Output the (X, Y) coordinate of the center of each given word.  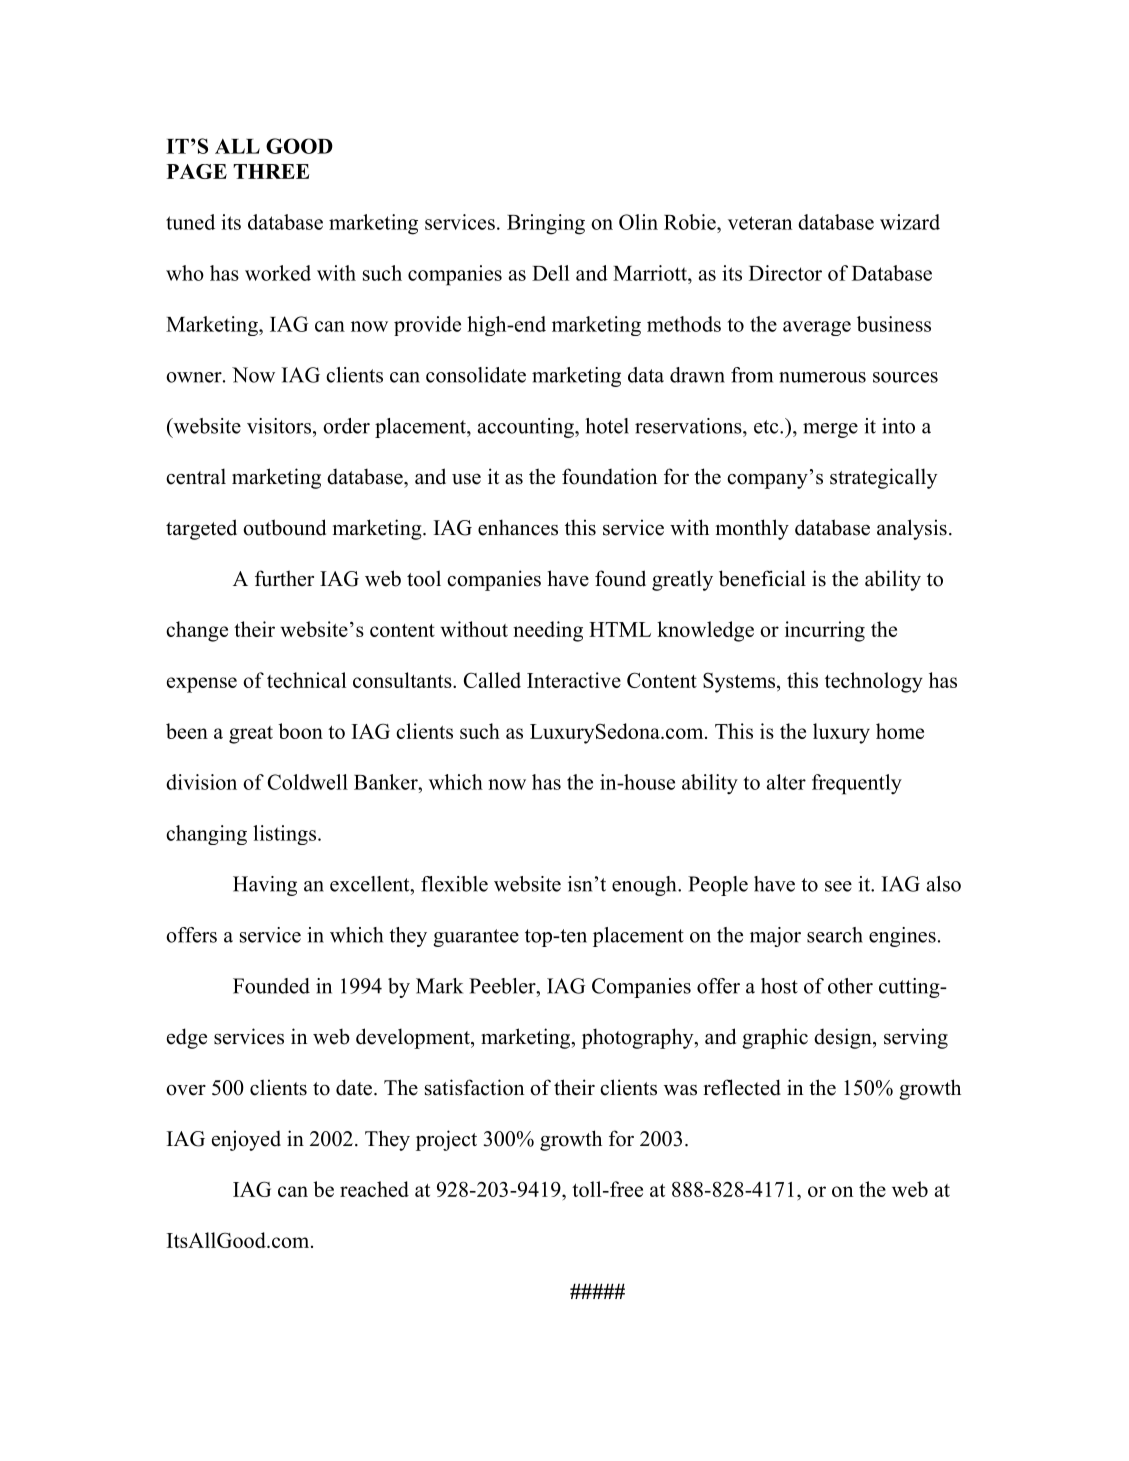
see (838, 886)
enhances (518, 527)
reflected (742, 1087)
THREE (271, 171)
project (446, 1140)
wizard (910, 222)
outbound (284, 527)
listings (284, 835)
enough (645, 886)
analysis (912, 529)
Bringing (546, 224)
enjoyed (246, 1140)
